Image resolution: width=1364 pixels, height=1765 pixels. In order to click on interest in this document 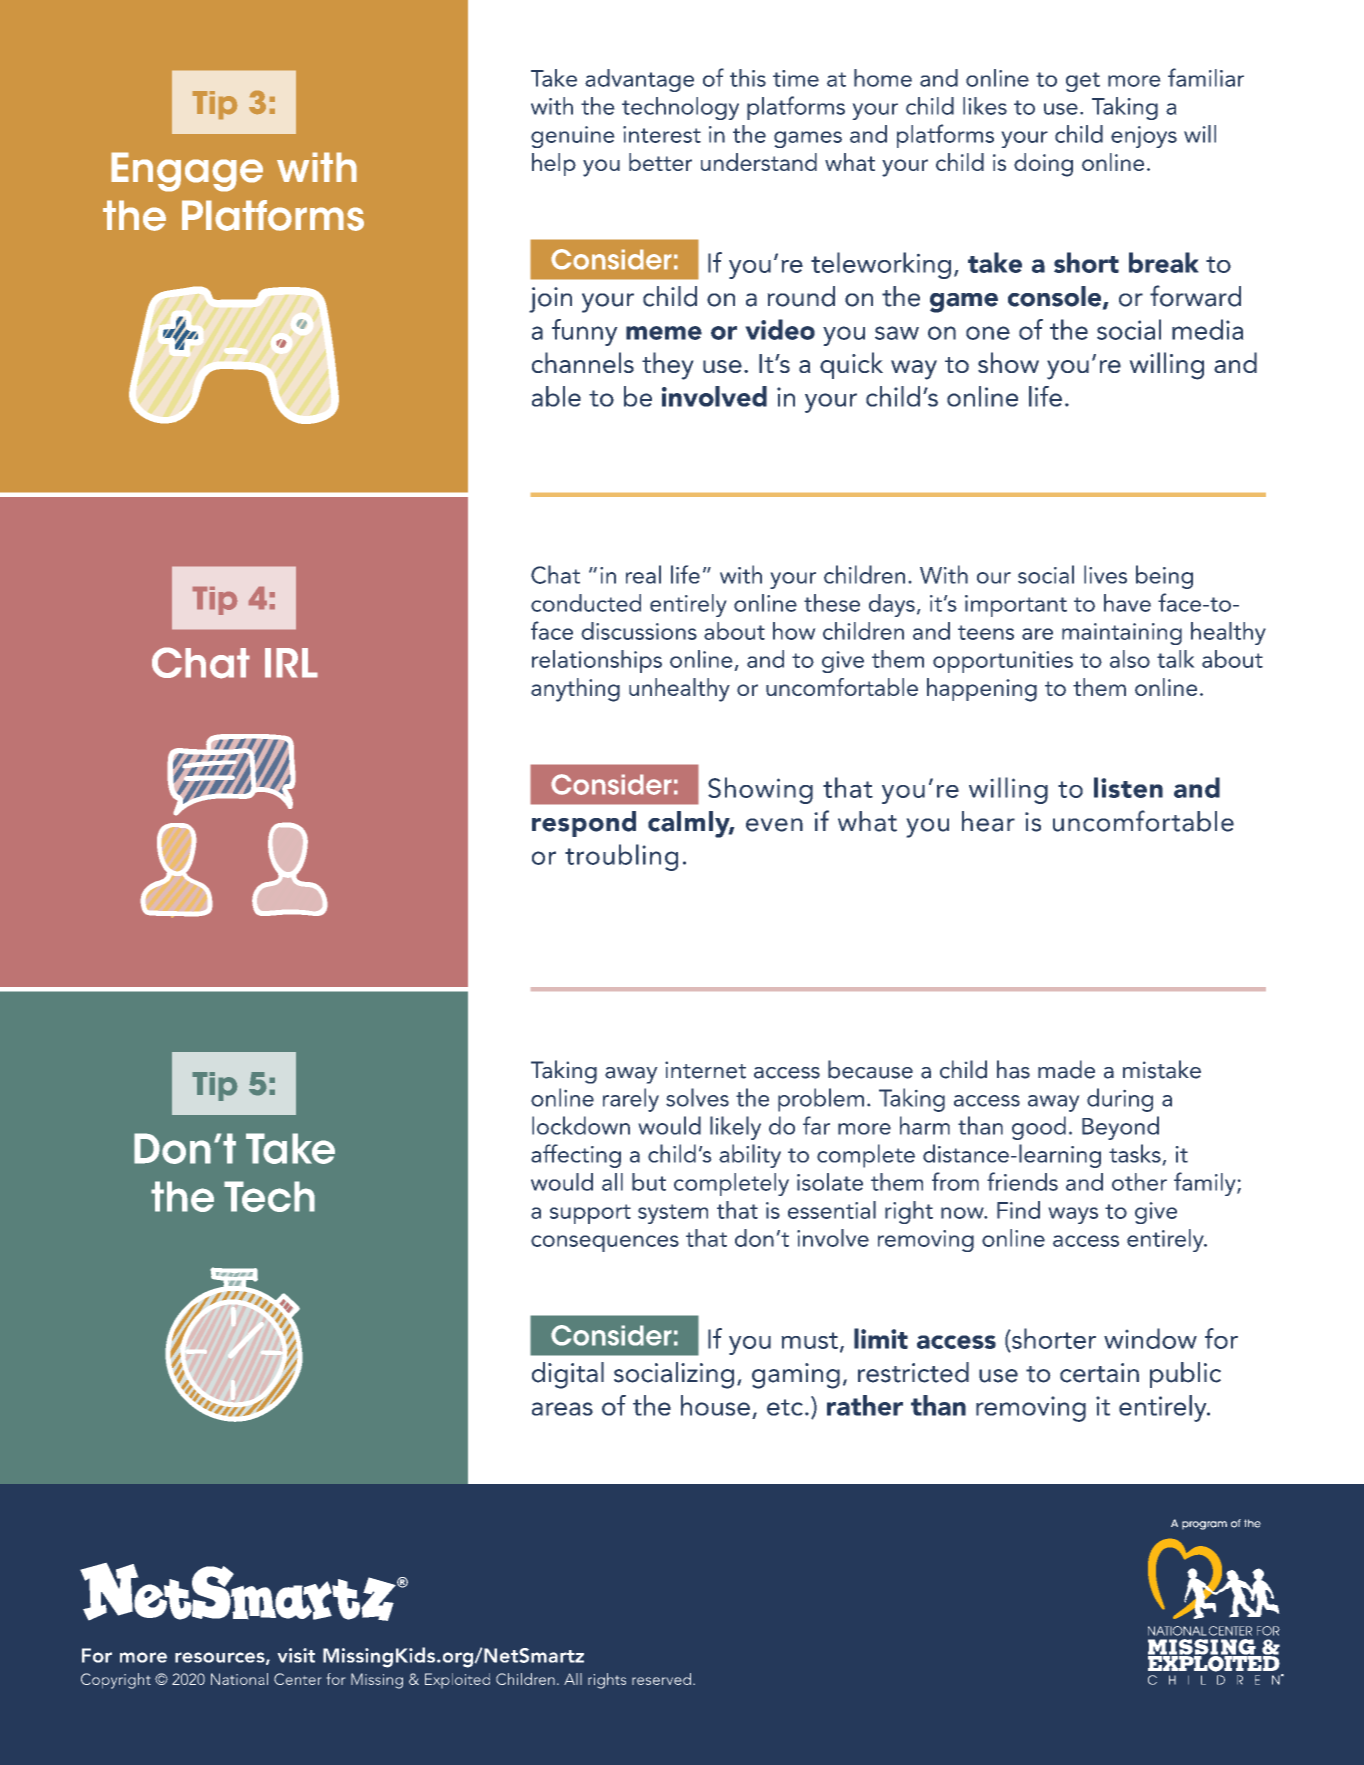, I will do `click(662, 134)`.
